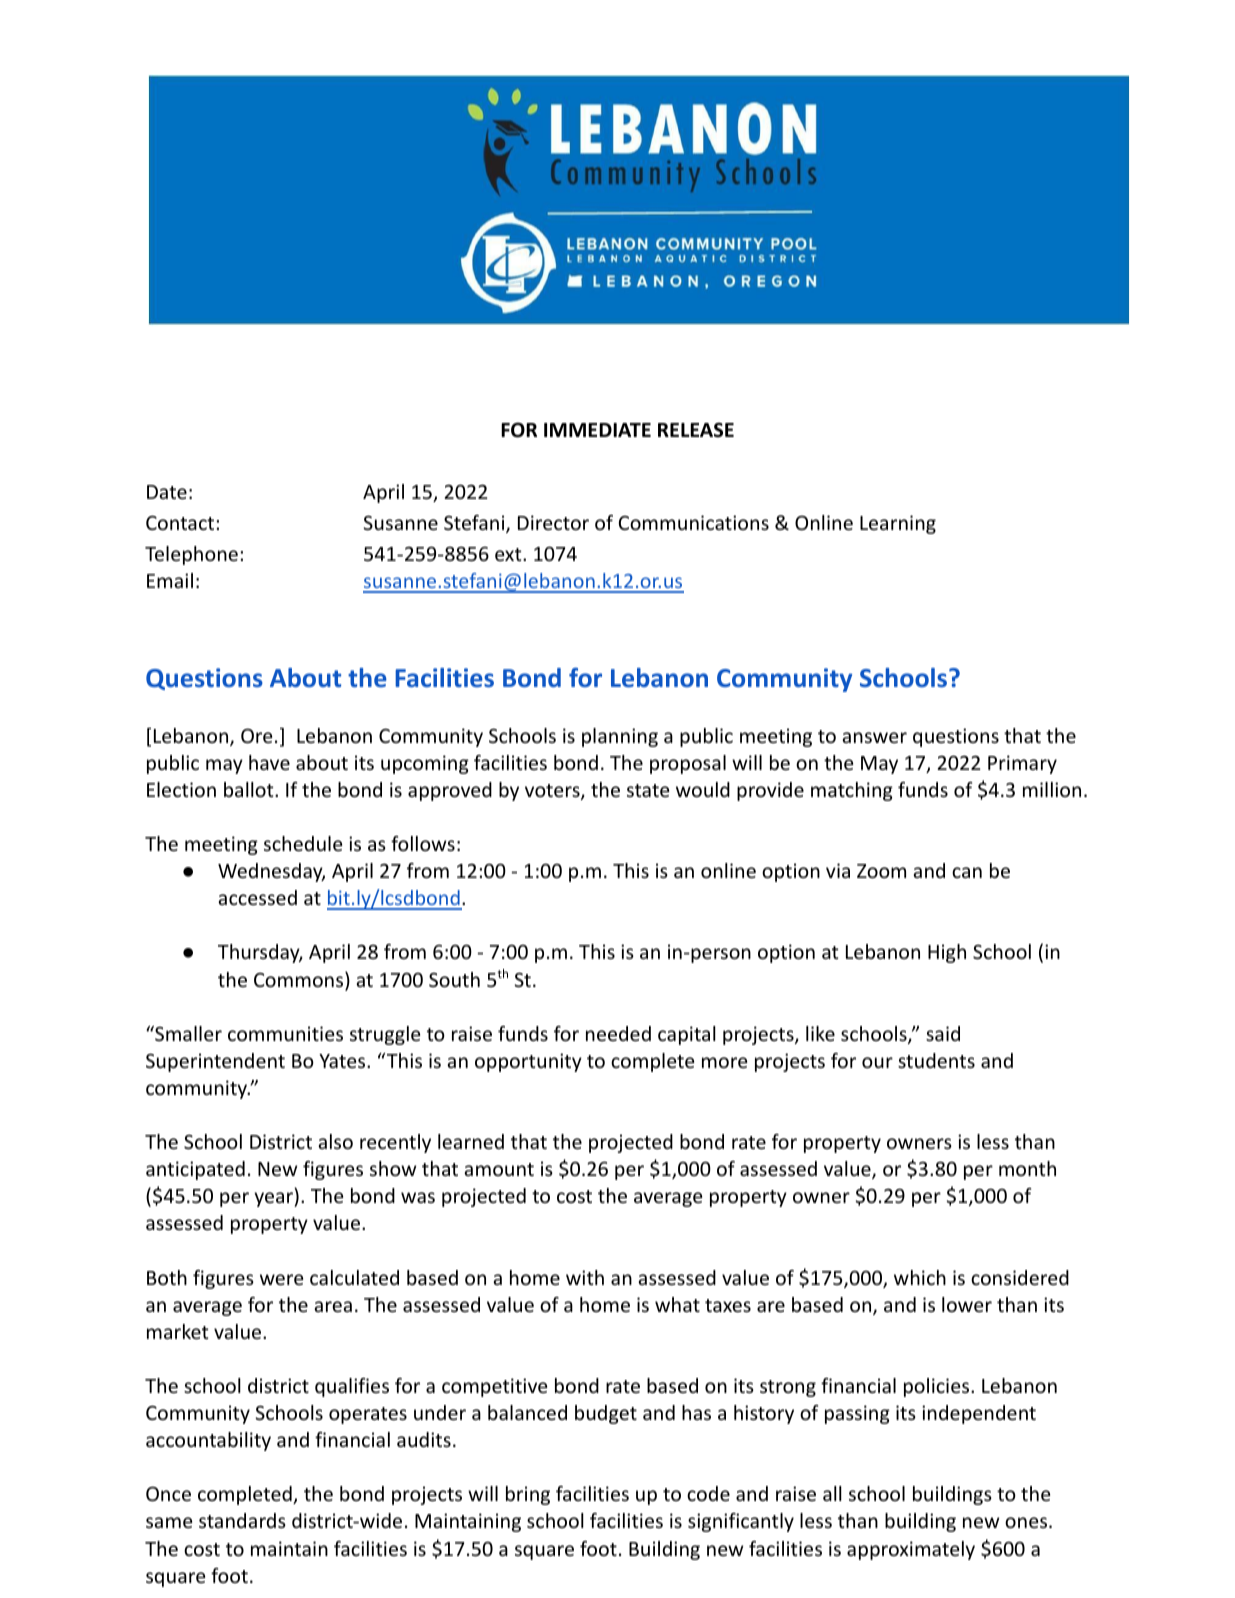 Image resolution: width=1235 pixels, height=1598 pixels. I want to click on answer, so click(874, 737).
